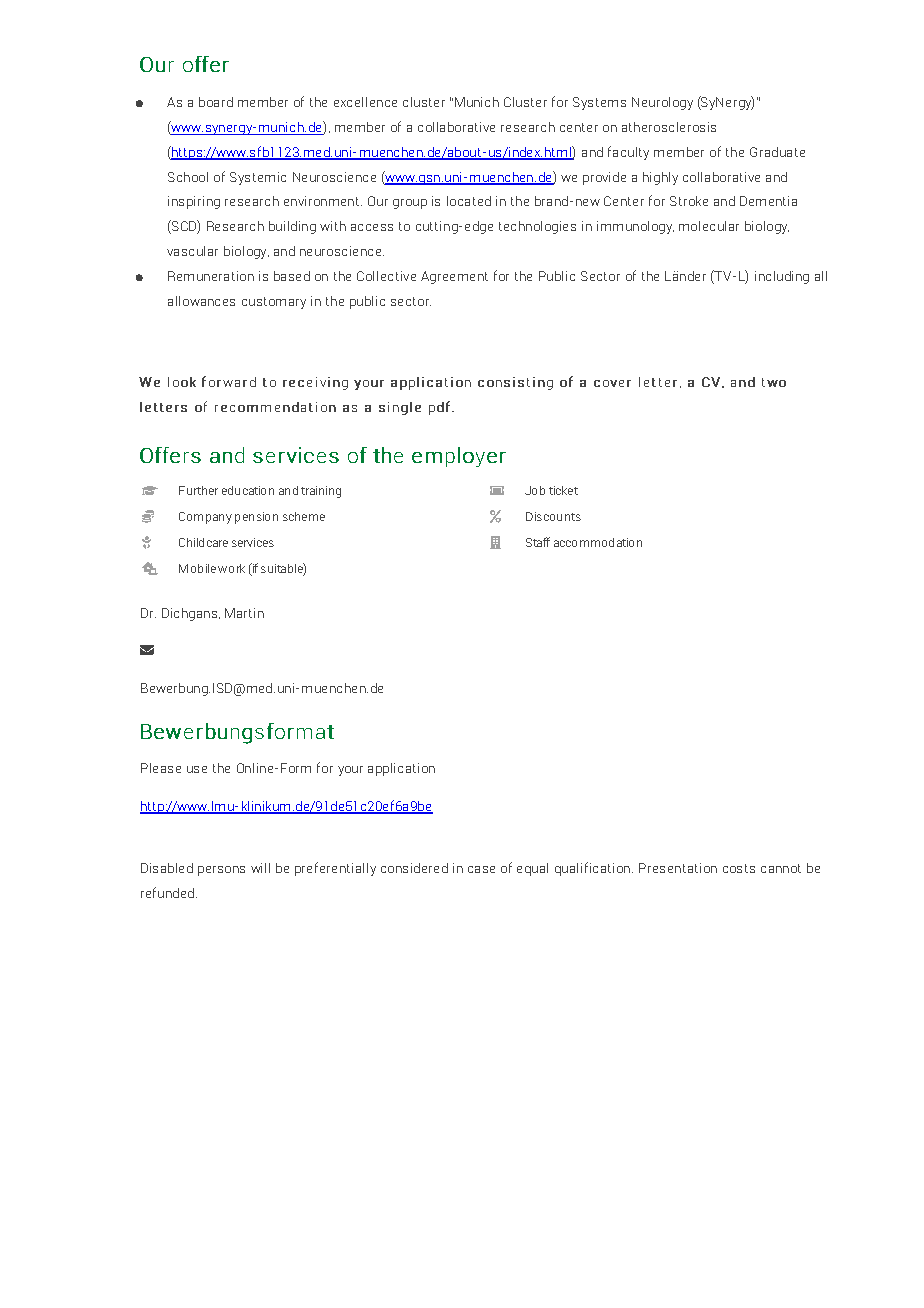  Describe the element at coordinates (481, 869) in the document. I see `case` at that location.
